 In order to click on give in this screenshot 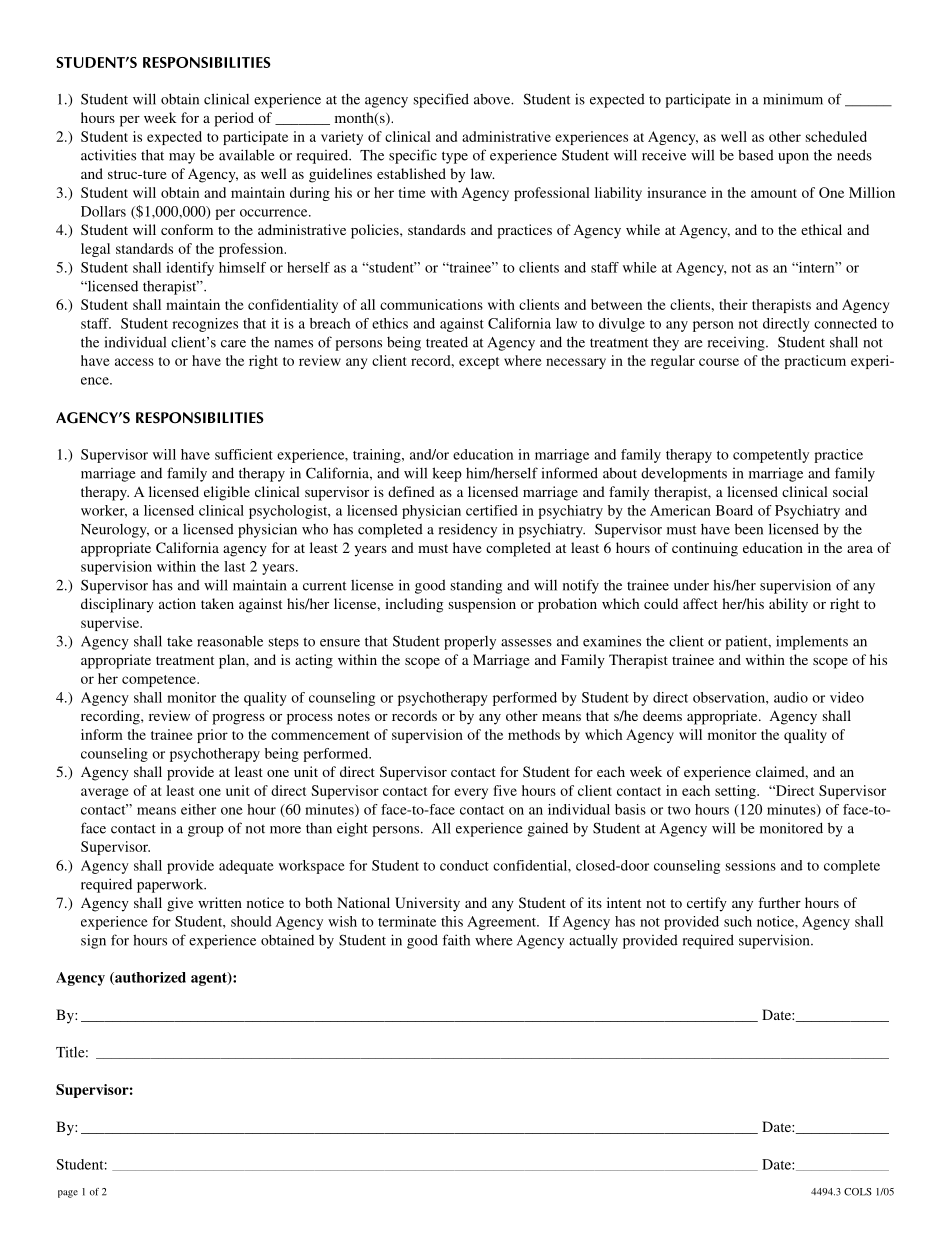, I will do `click(180, 904)`.
